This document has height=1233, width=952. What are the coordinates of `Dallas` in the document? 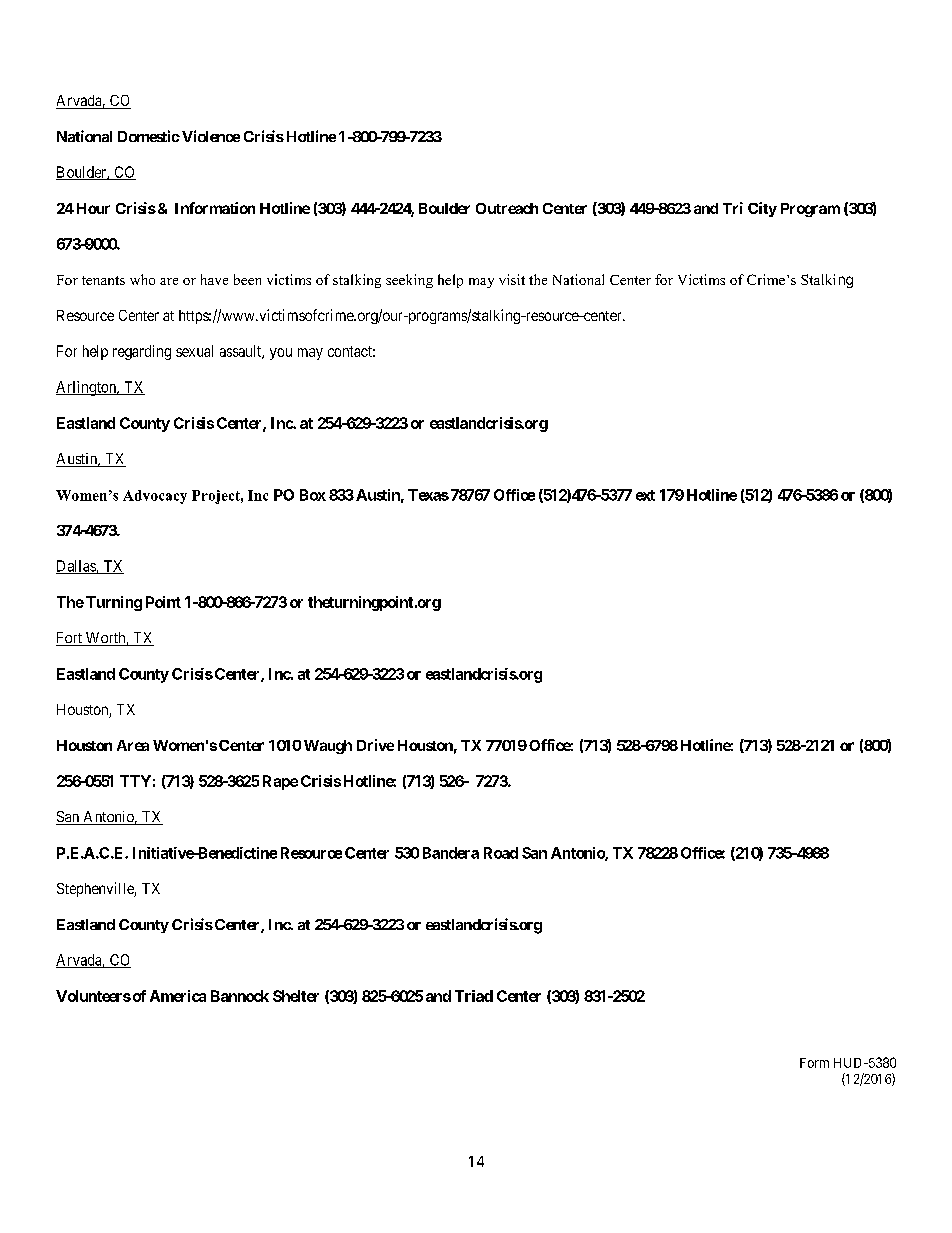 It's located at (76, 567).
